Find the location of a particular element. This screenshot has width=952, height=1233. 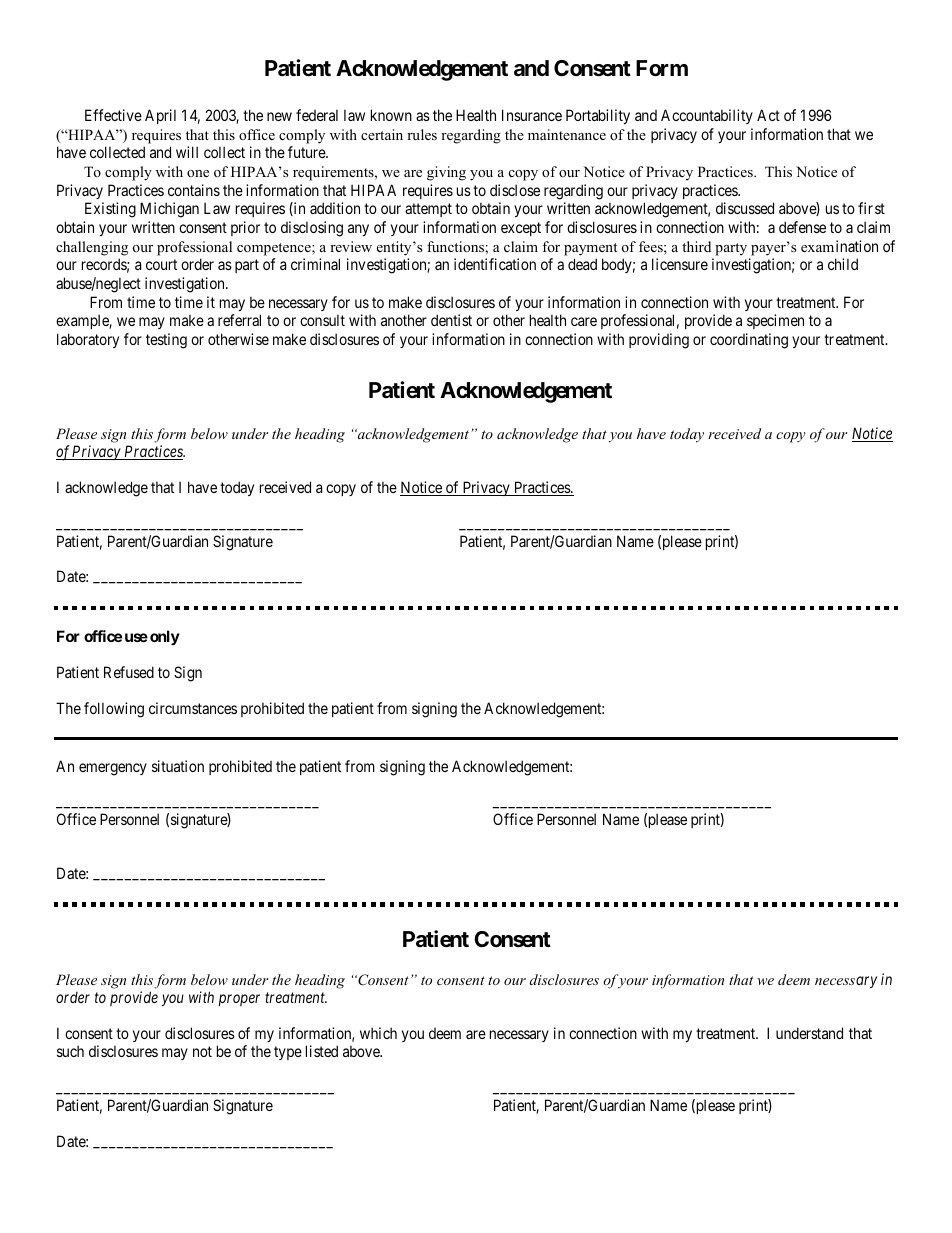

which is located at coordinates (378, 1033).
